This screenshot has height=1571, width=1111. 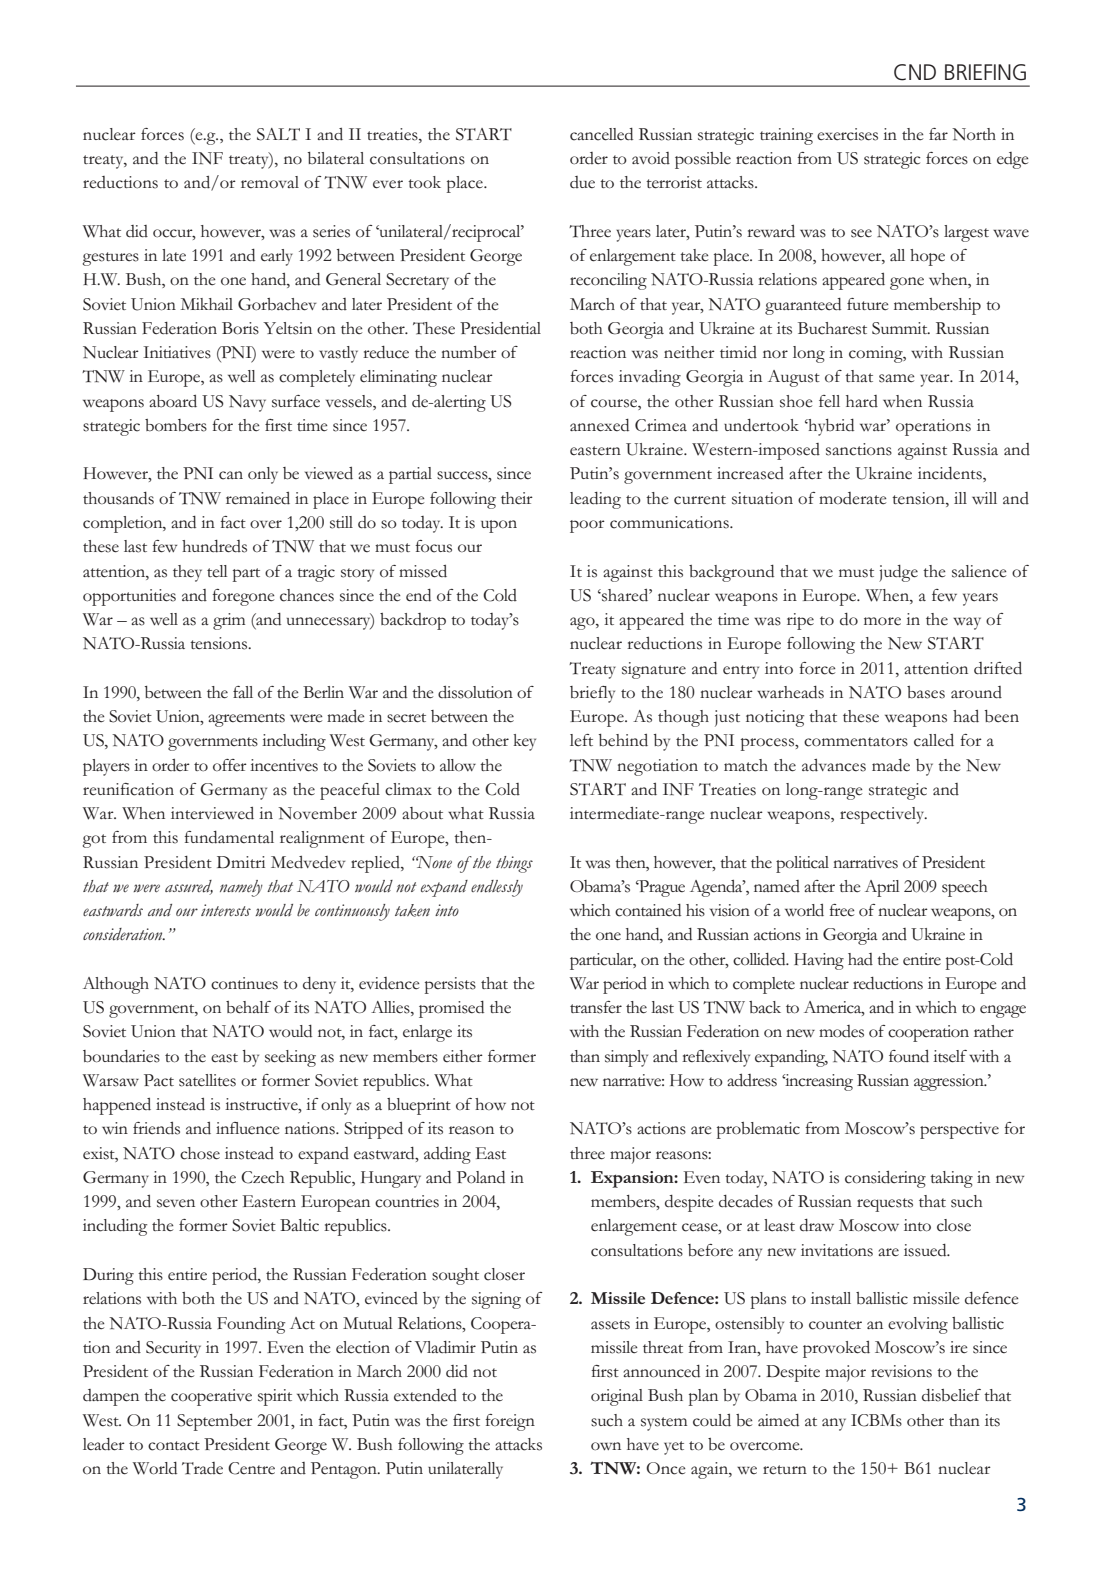 I want to click on SALT, so click(x=278, y=134).
